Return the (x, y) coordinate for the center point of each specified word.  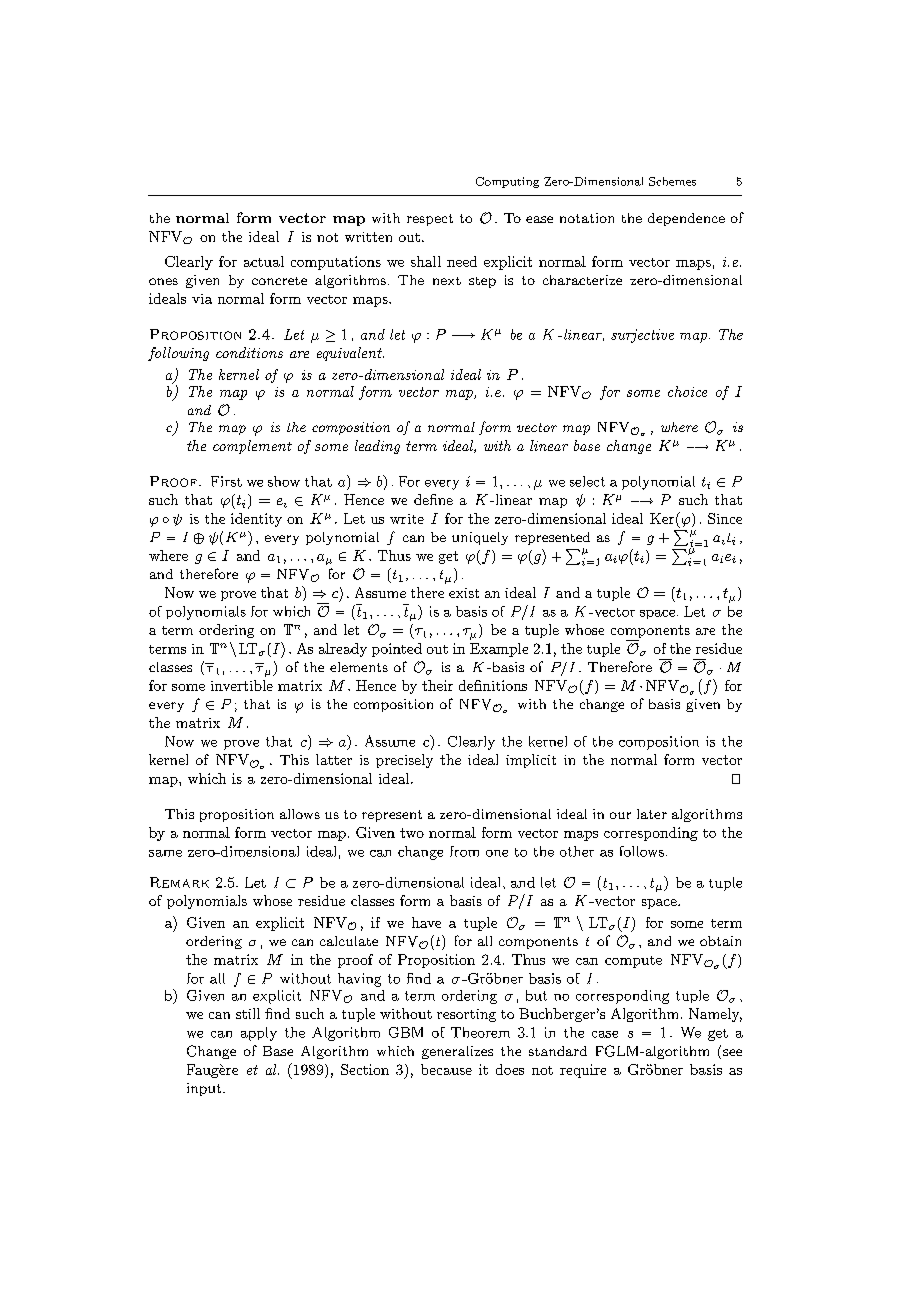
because (446, 1069)
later (652, 814)
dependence (686, 219)
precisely (404, 761)
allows (300, 814)
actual (264, 261)
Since (725, 518)
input (205, 1089)
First (226, 481)
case (605, 1034)
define (433, 499)
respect (430, 220)
